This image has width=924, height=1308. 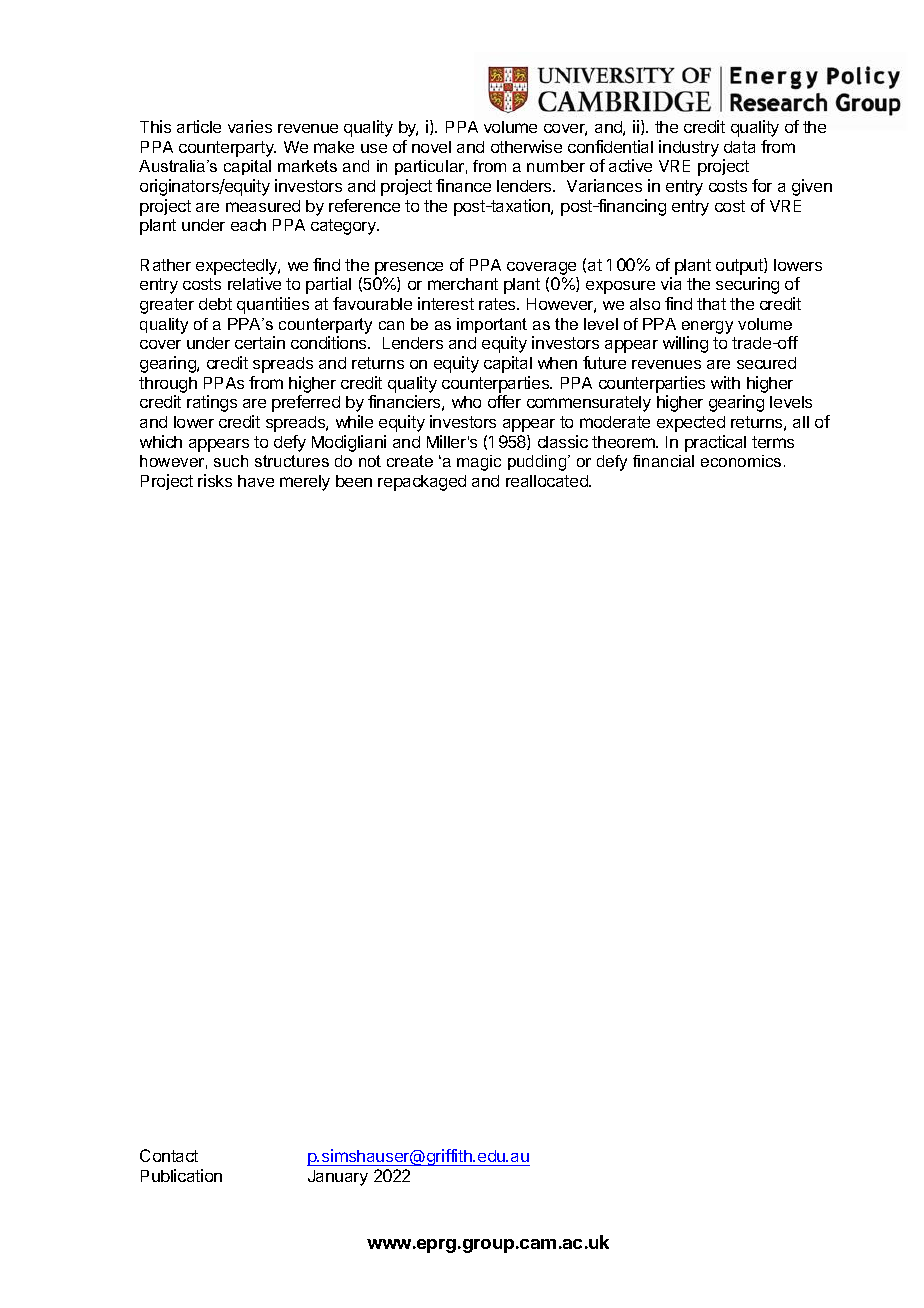 I want to click on varies, so click(x=250, y=126).
